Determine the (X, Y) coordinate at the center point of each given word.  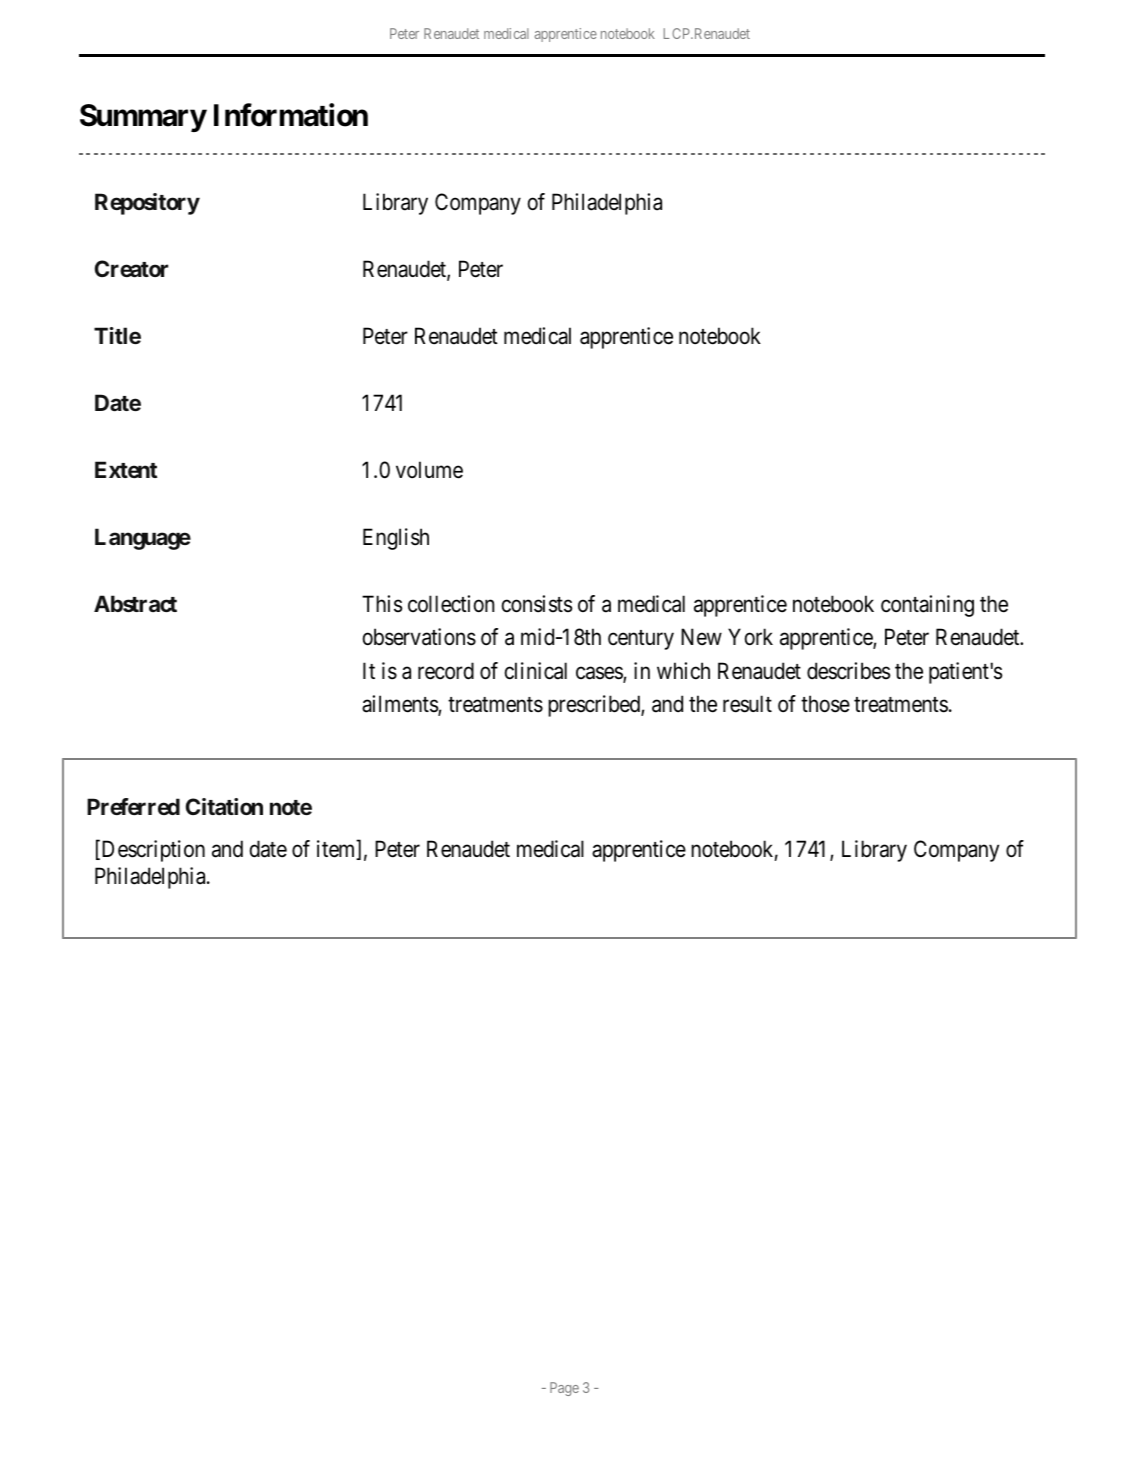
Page (564, 1389)
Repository (147, 204)
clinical (536, 671)
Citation (224, 806)
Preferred (133, 806)
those (825, 704)
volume (429, 470)
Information (291, 115)
